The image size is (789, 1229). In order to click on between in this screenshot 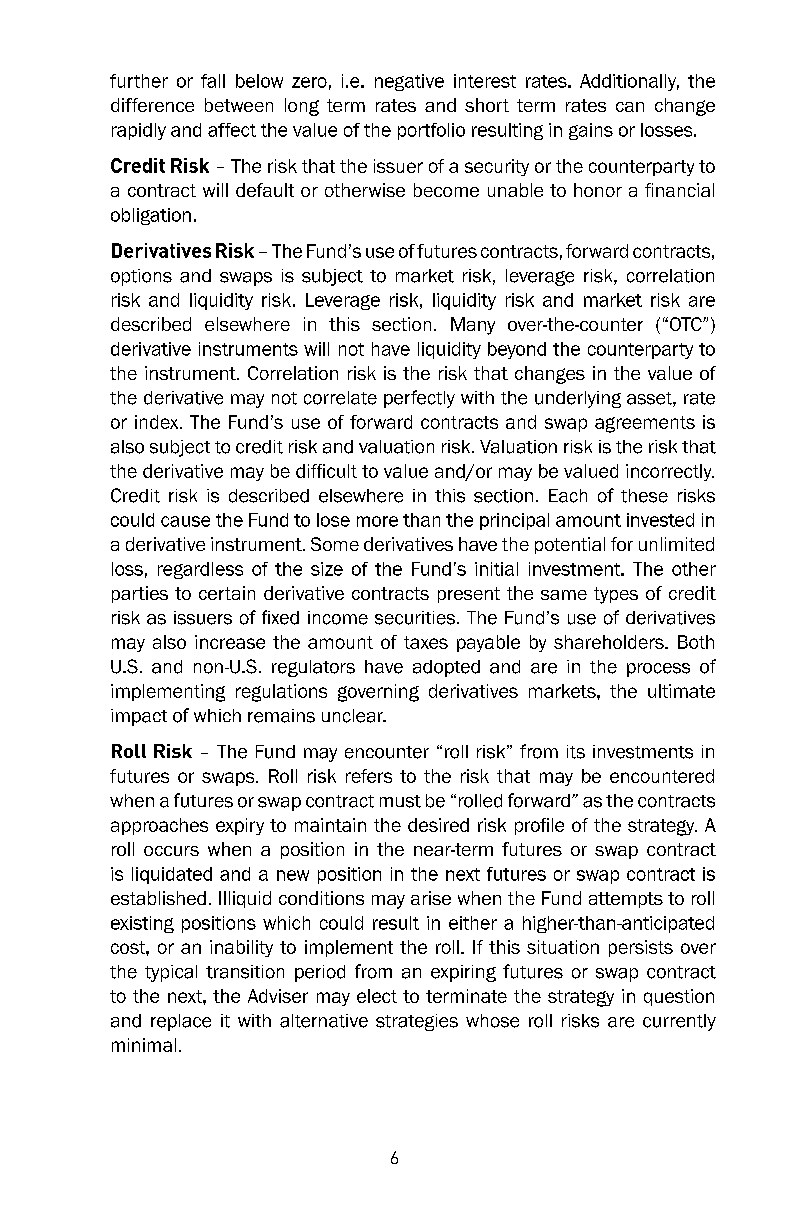, I will do `click(239, 105)`.
